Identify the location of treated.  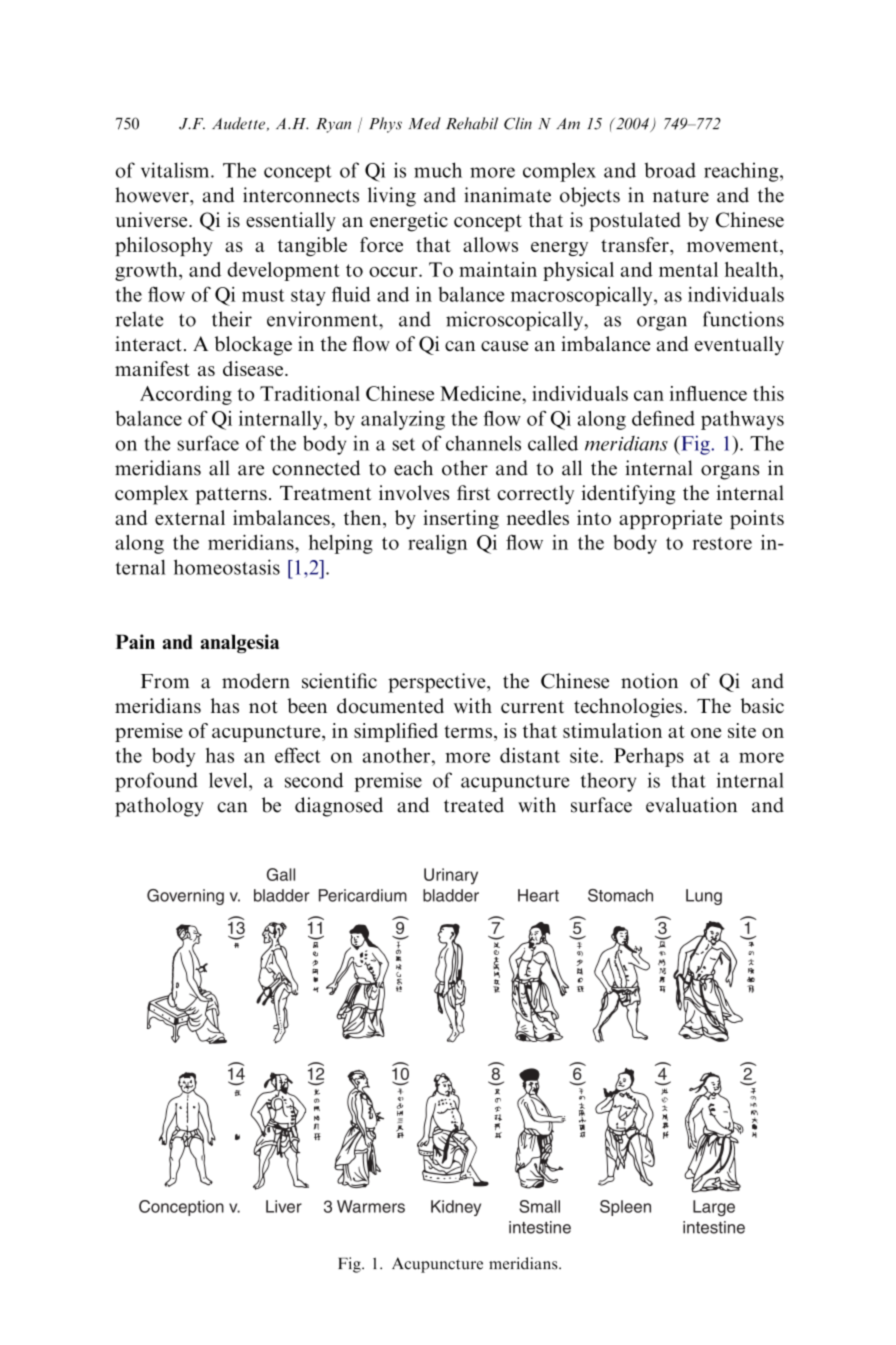
(474, 805).
